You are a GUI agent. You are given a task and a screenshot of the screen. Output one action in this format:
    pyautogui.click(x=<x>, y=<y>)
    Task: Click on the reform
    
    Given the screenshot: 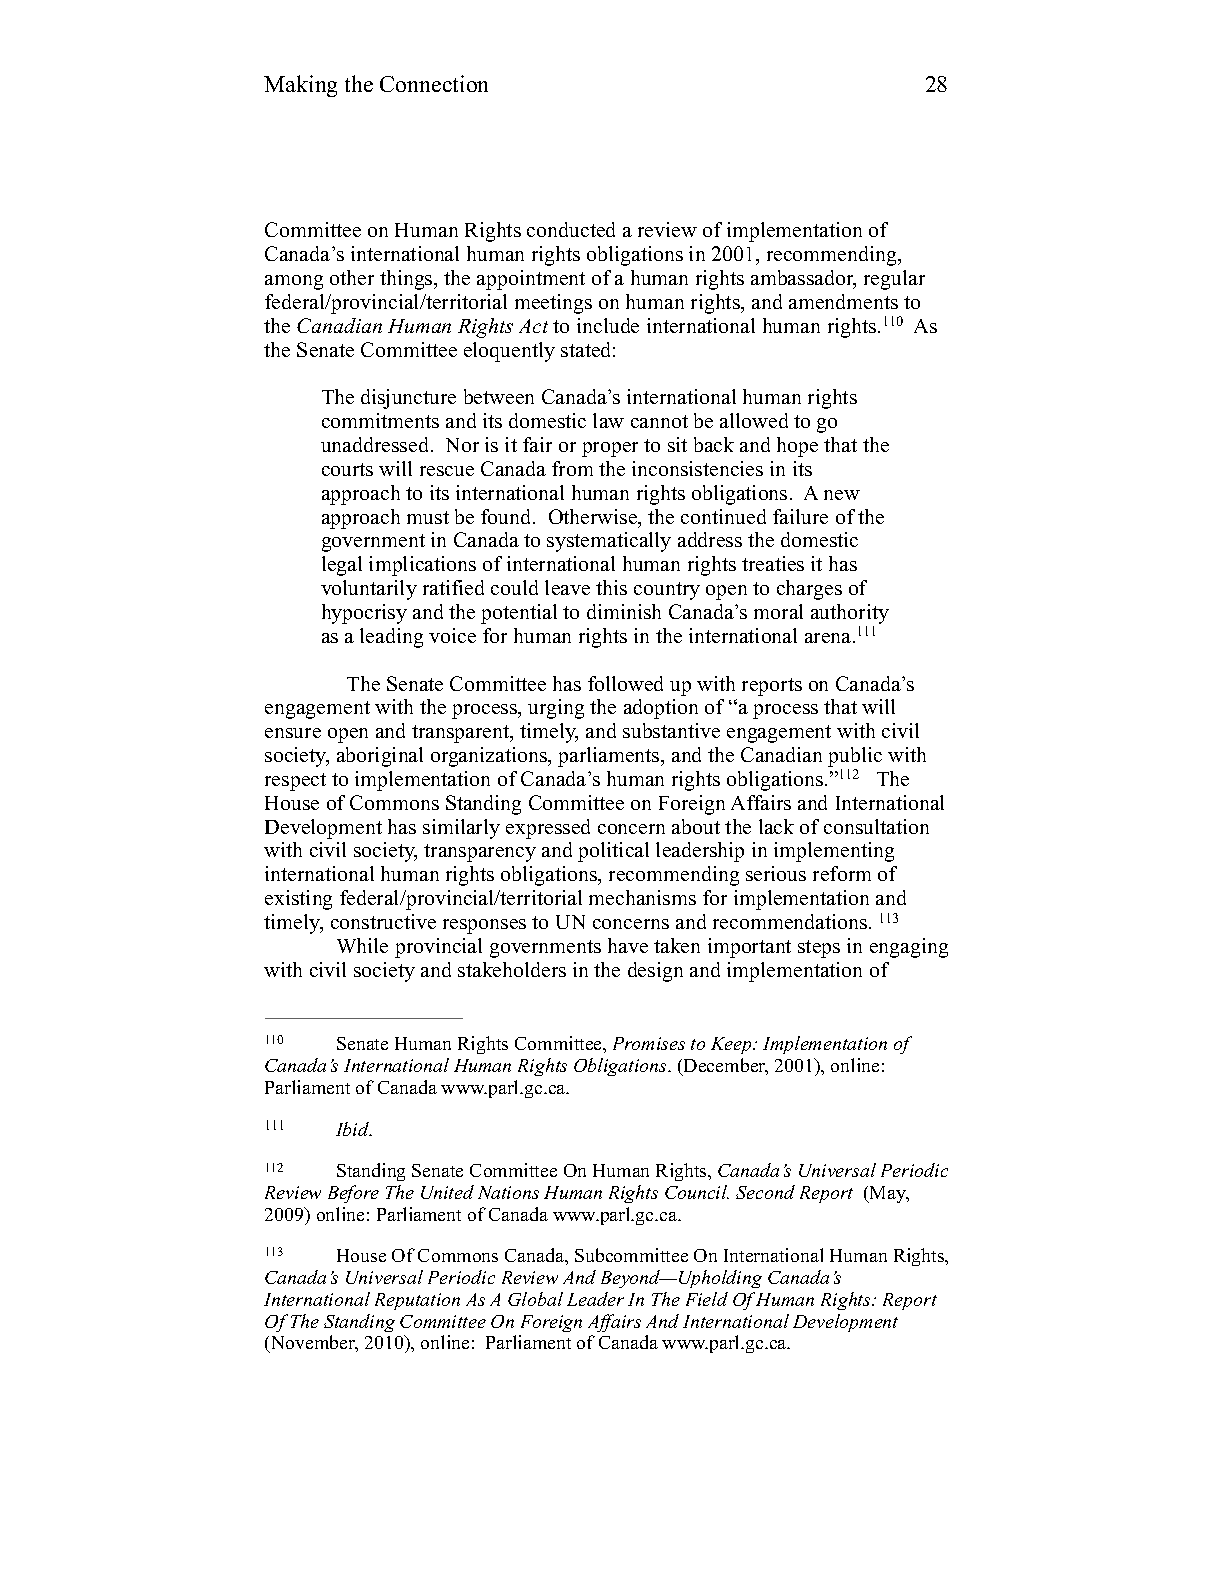 What is the action you would take?
    pyautogui.click(x=842, y=873)
